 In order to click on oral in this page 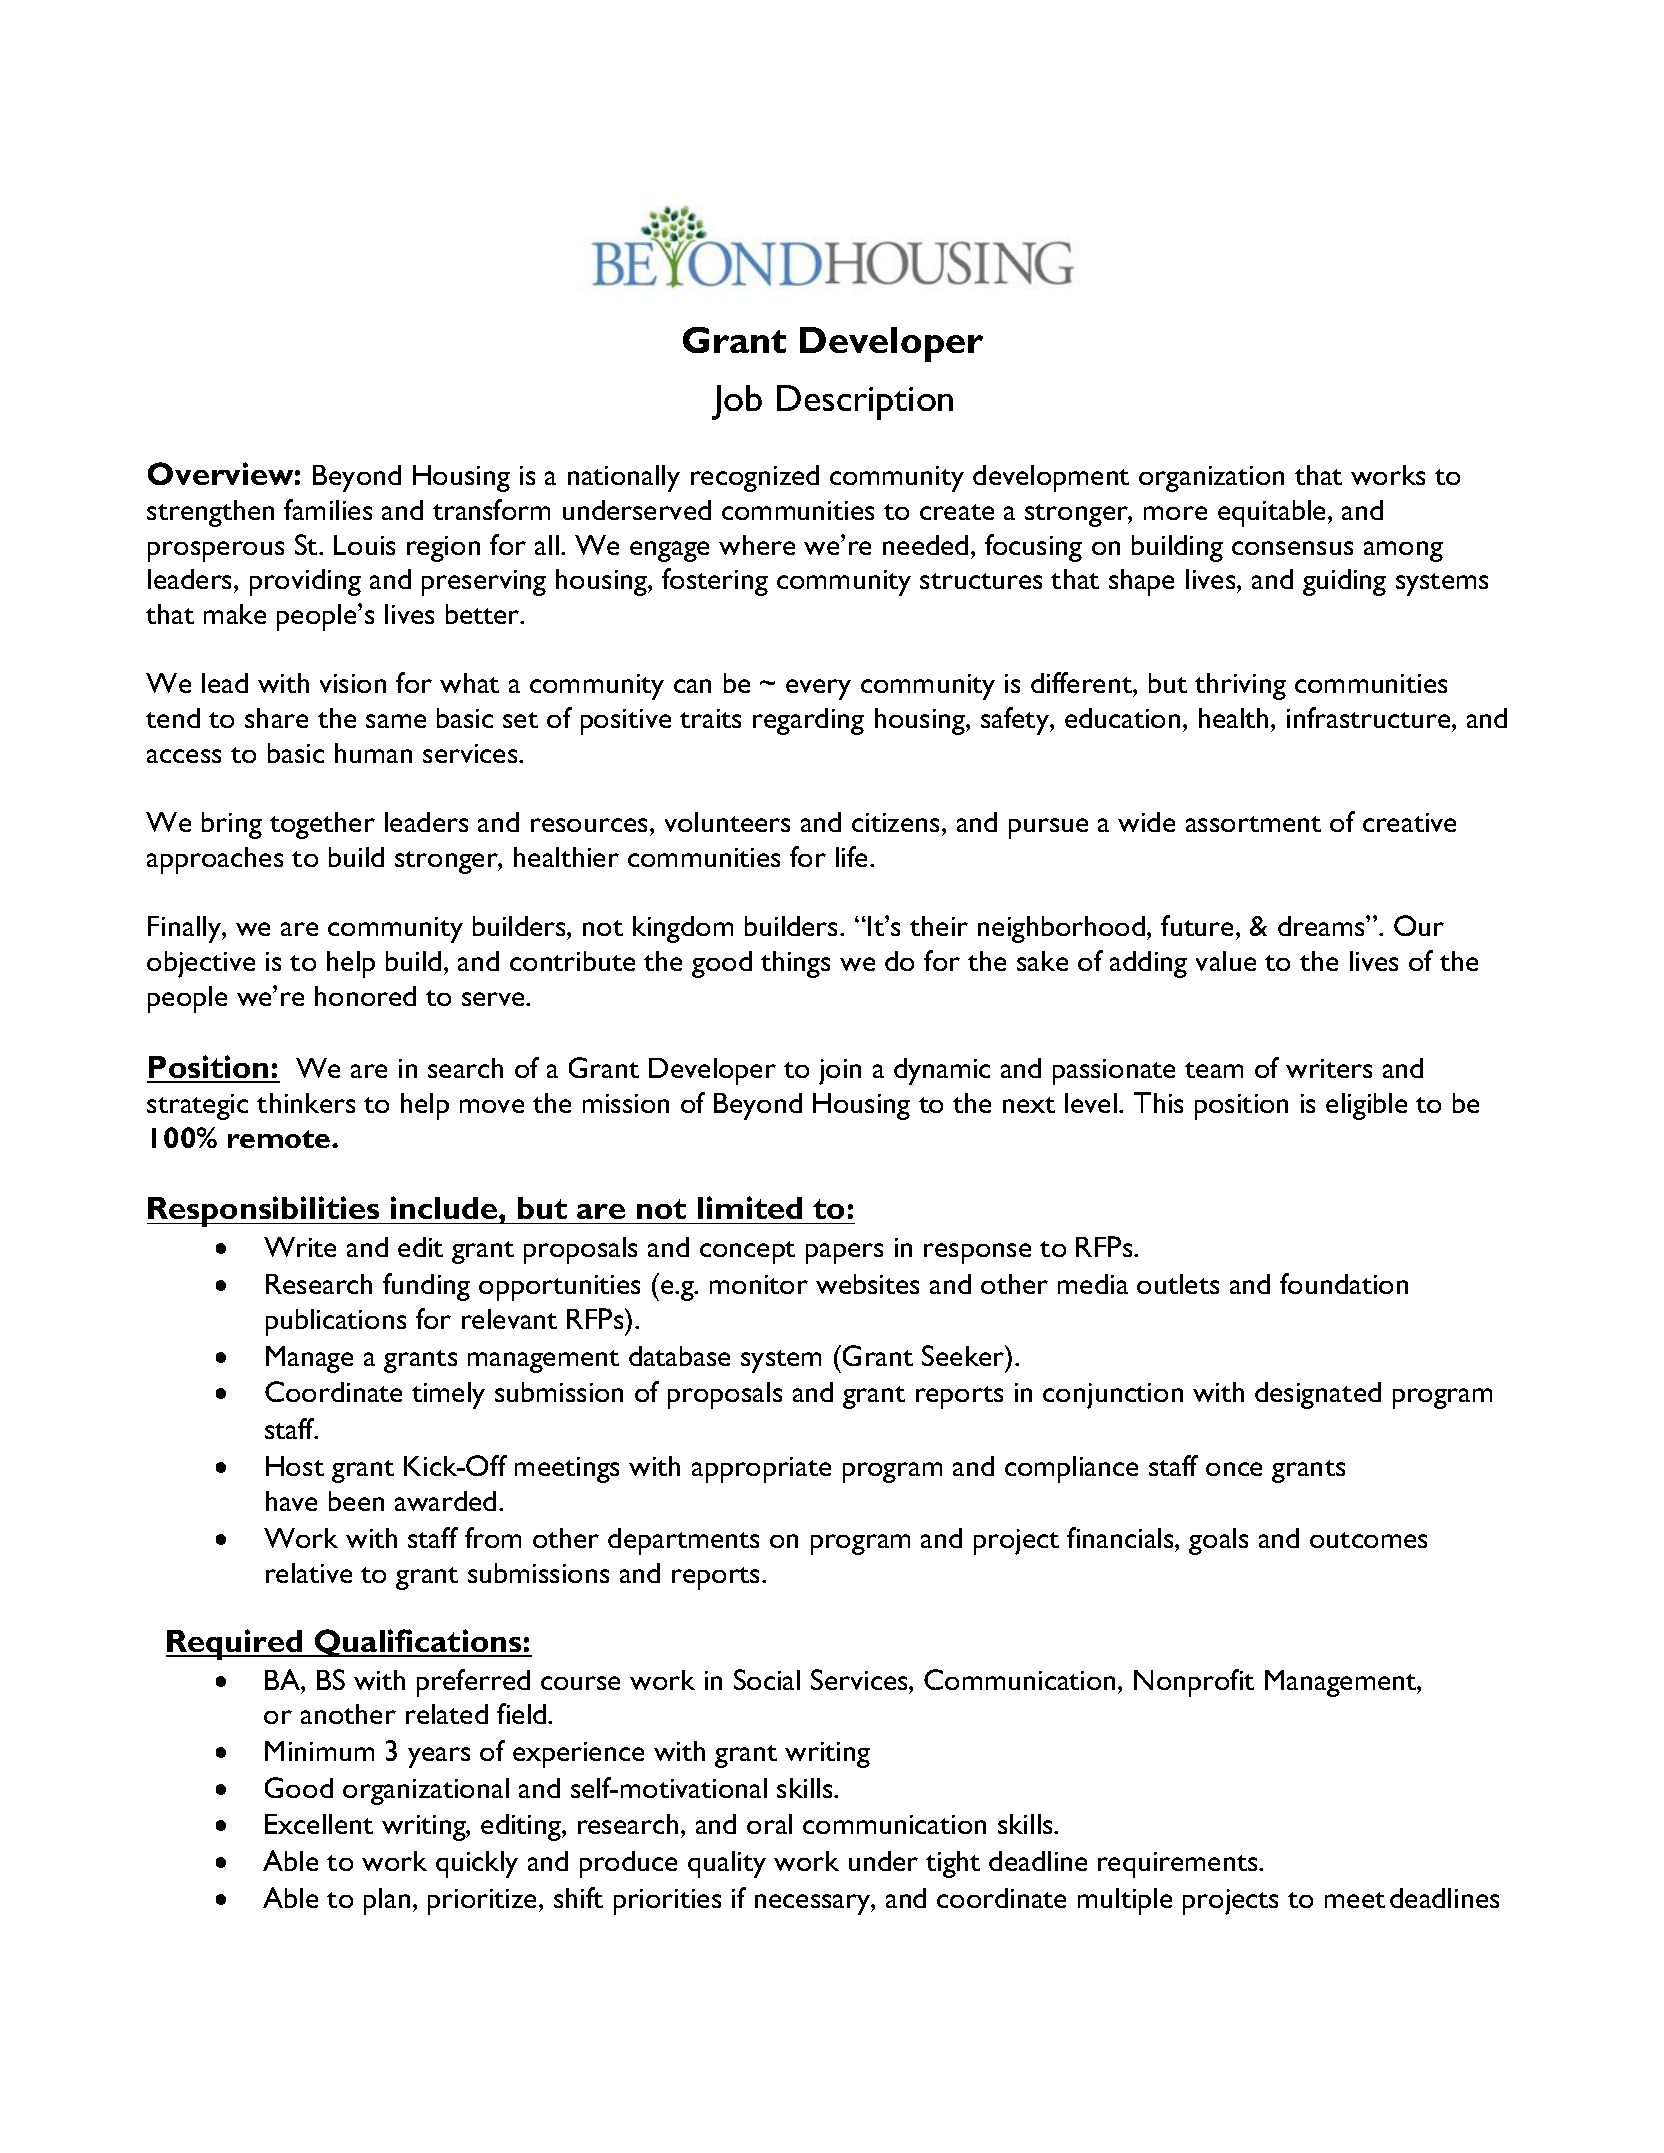, I will do `click(769, 1824)`.
